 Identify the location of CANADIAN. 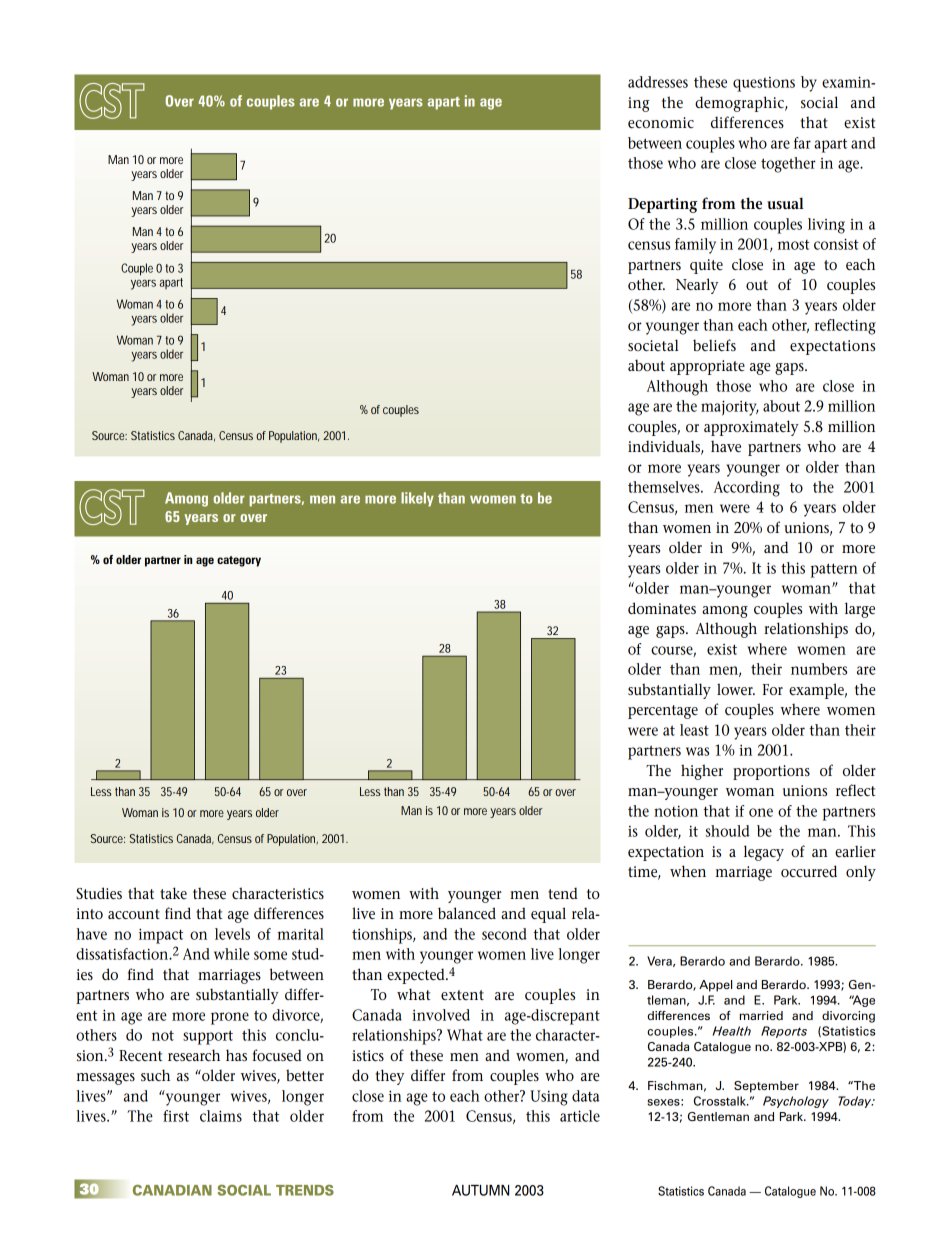
(172, 1190).
